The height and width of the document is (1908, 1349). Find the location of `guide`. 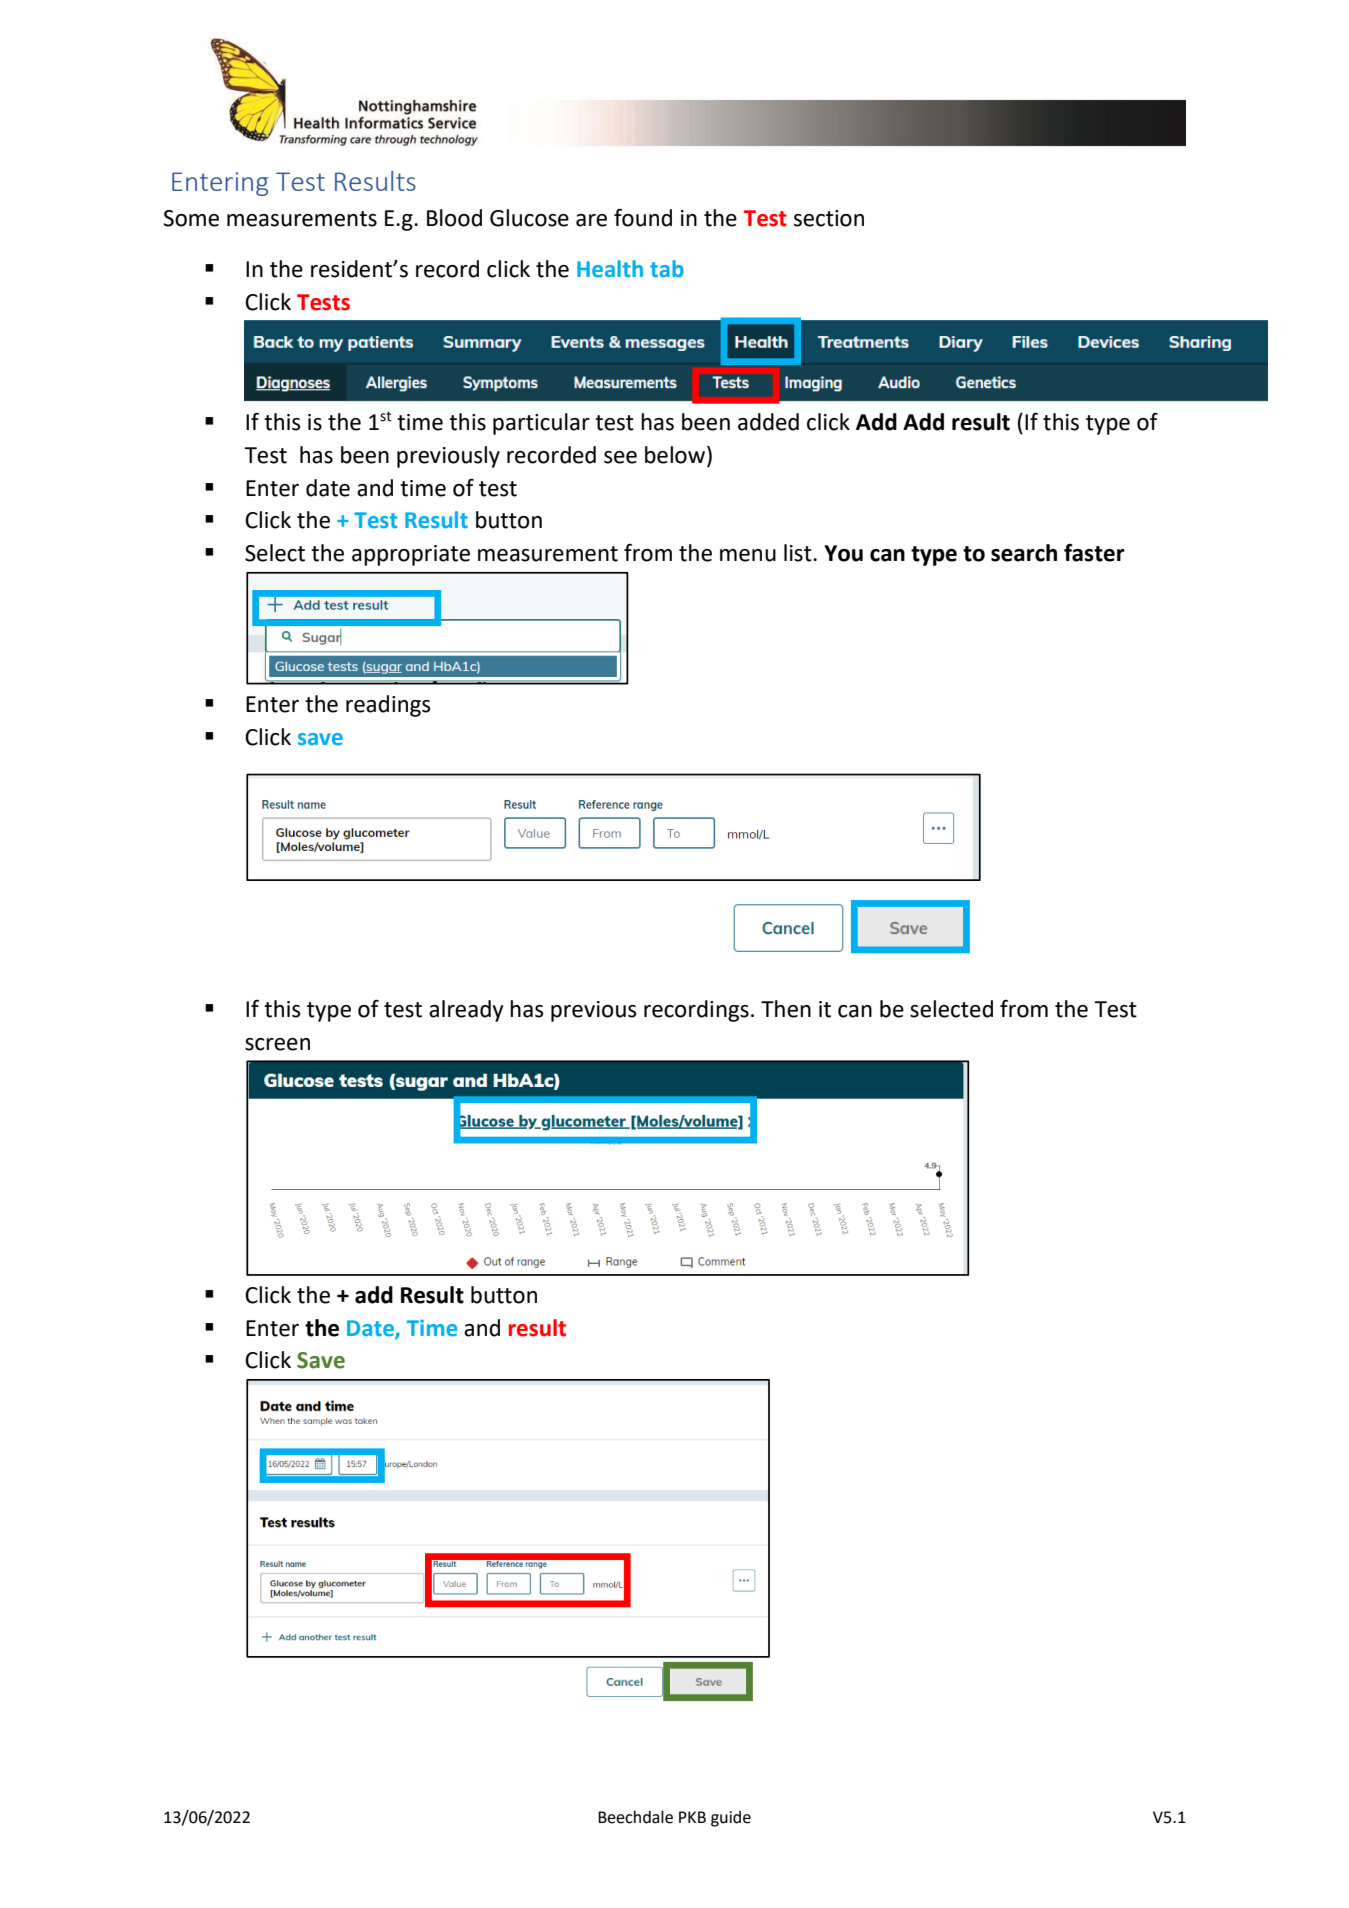

guide is located at coordinates (731, 1819).
